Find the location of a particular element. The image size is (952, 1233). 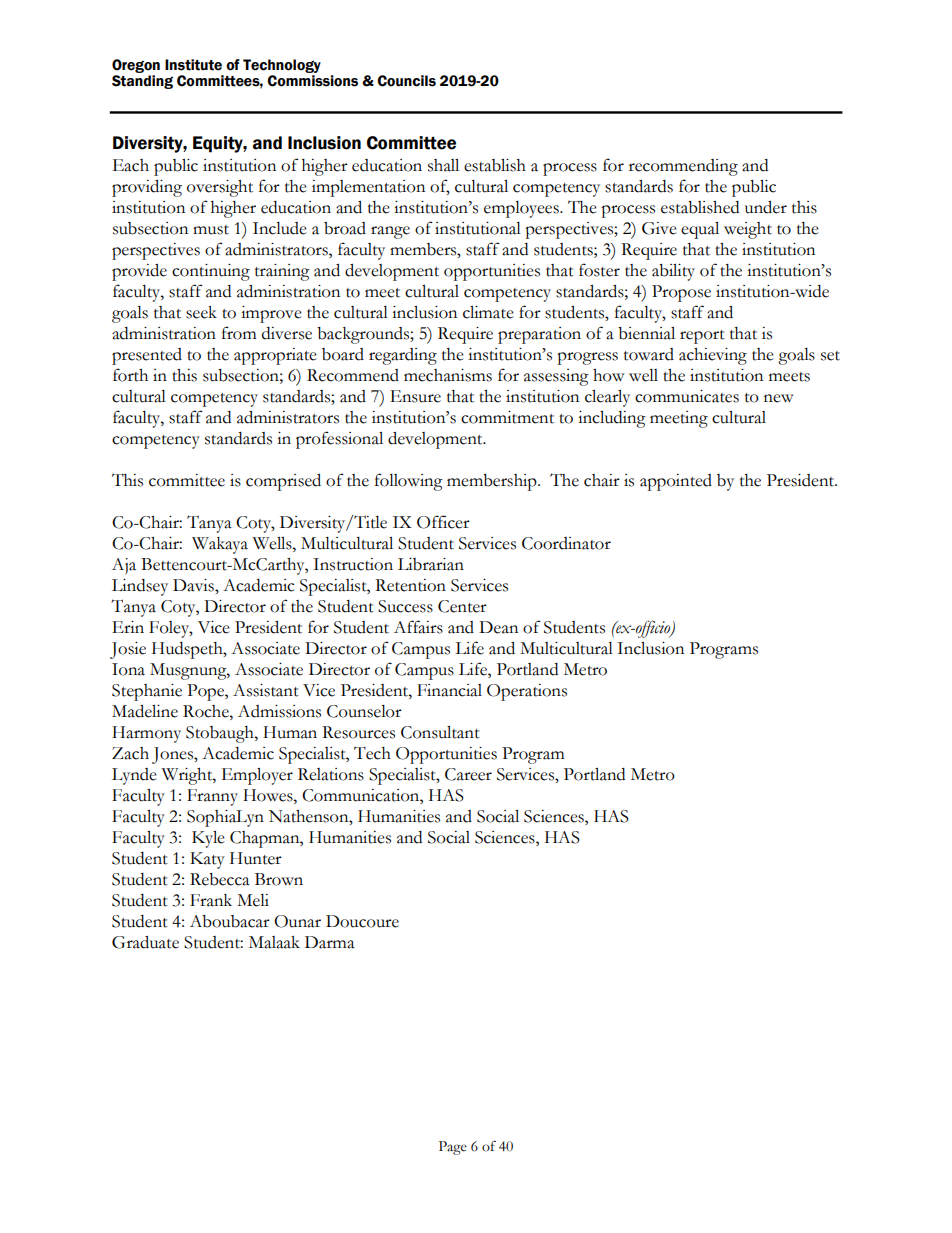

report is located at coordinates (702, 337).
